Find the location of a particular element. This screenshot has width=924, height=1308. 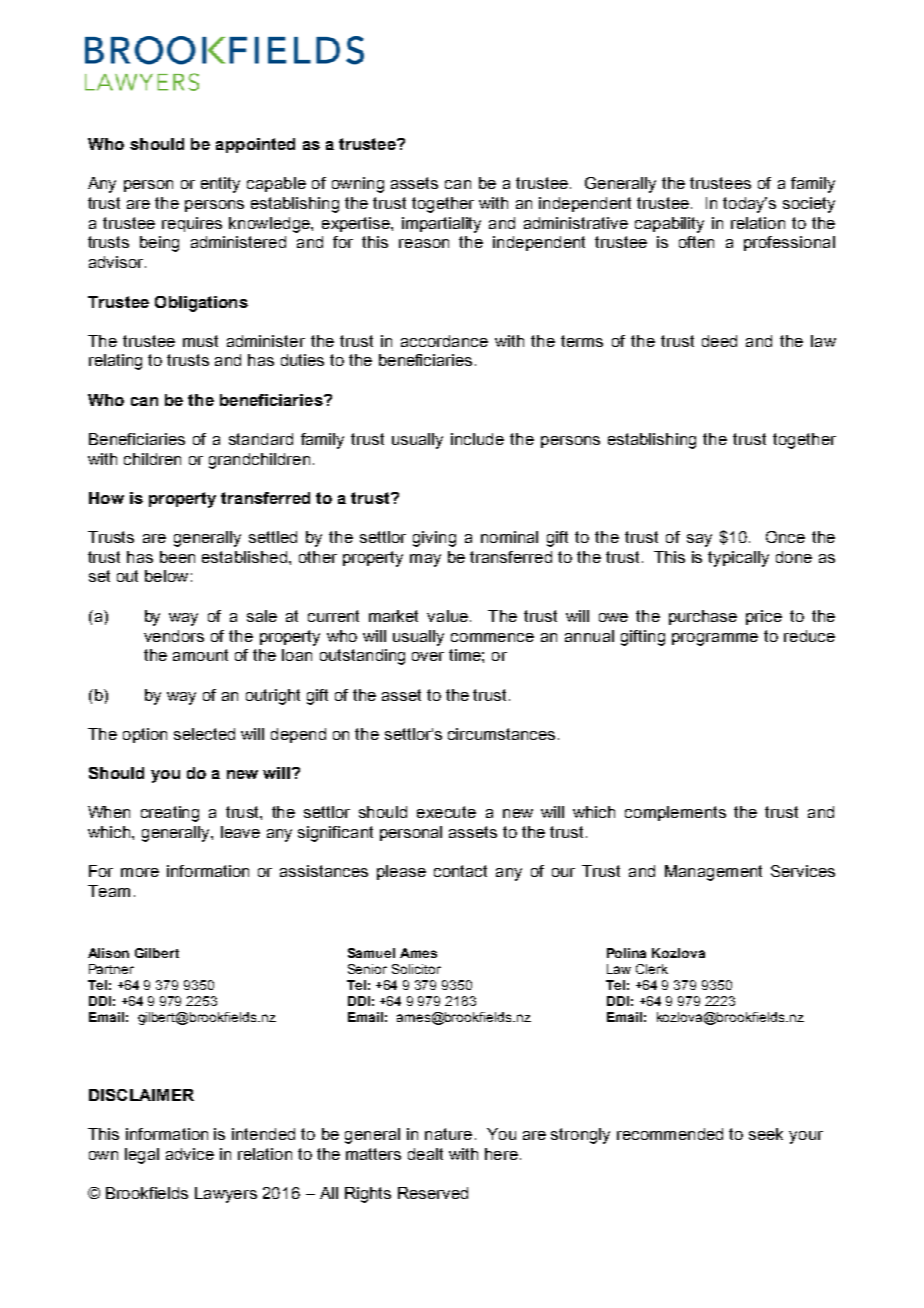

been is located at coordinates (177, 557).
